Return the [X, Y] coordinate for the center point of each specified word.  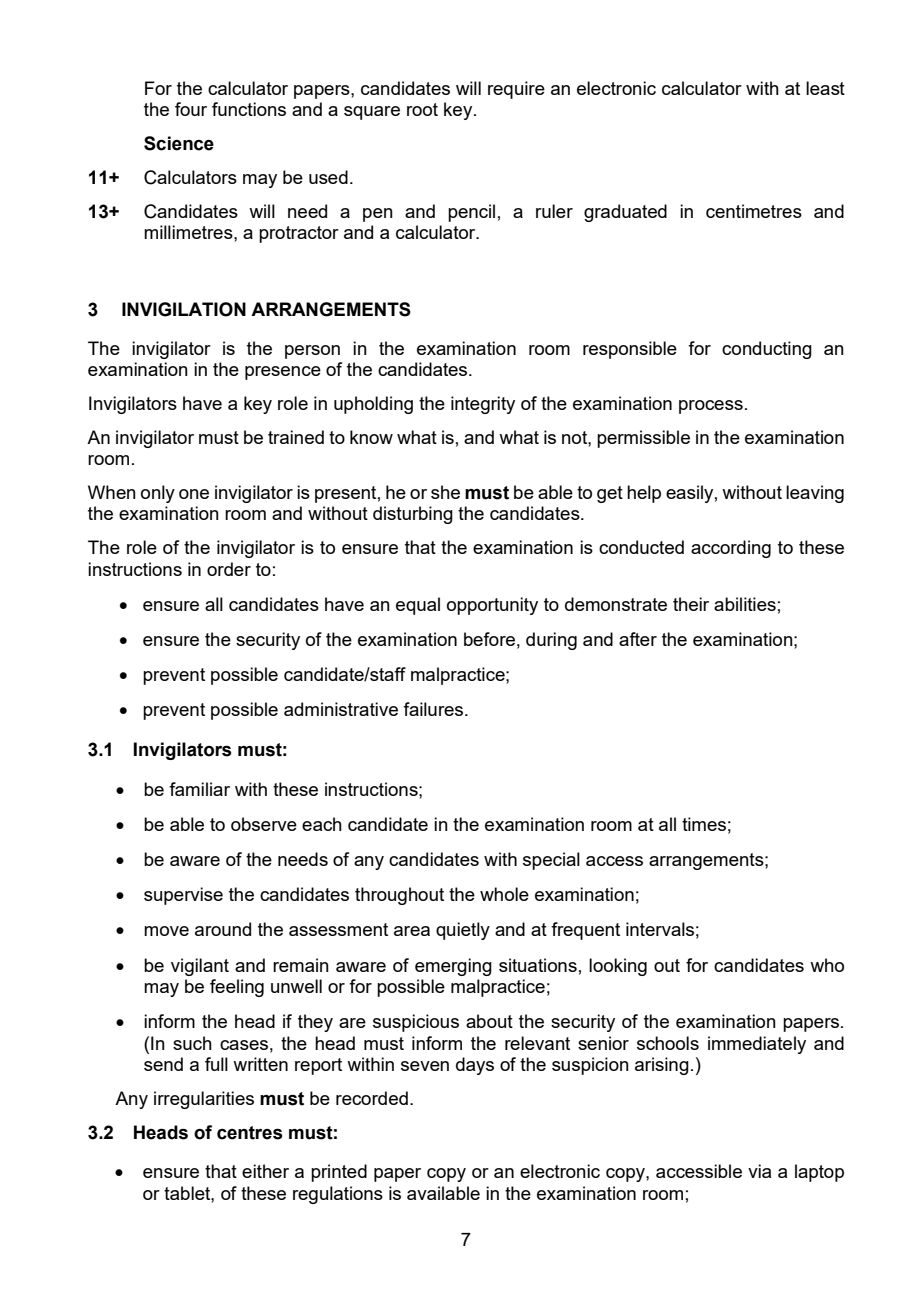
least [825, 88]
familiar [199, 789]
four [191, 109]
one [194, 494]
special [551, 861]
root [422, 109]
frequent [585, 931]
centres [250, 1133]
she [445, 492]
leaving [815, 494]
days [475, 1066]
